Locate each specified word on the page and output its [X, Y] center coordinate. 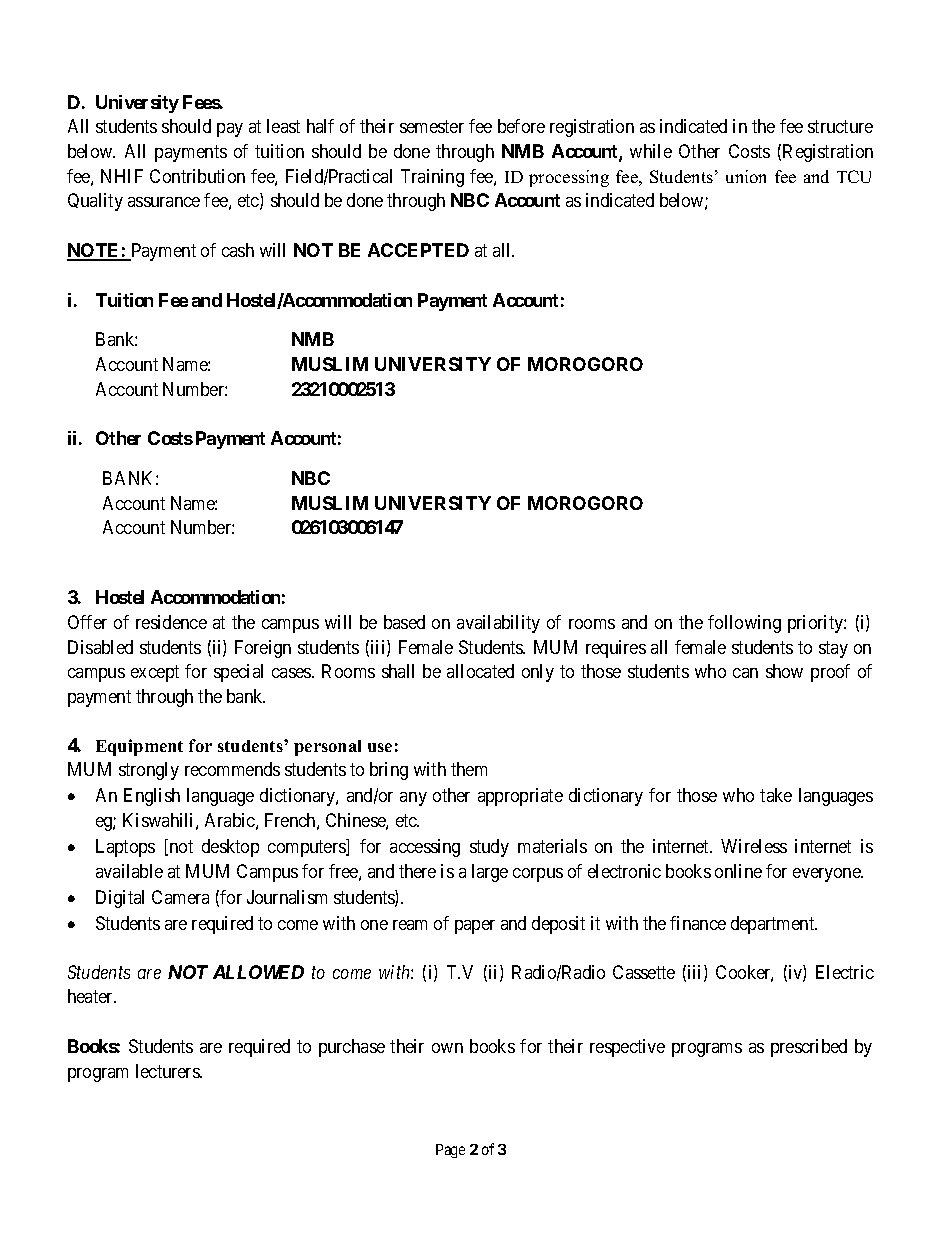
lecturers [168, 1071]
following [744, 624]
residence [171, 622]
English [152, 797]
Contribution [197, 176]
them [469, 769]
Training [432, 178]
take [776, 795]
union [746, 176]
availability [498, 624]
